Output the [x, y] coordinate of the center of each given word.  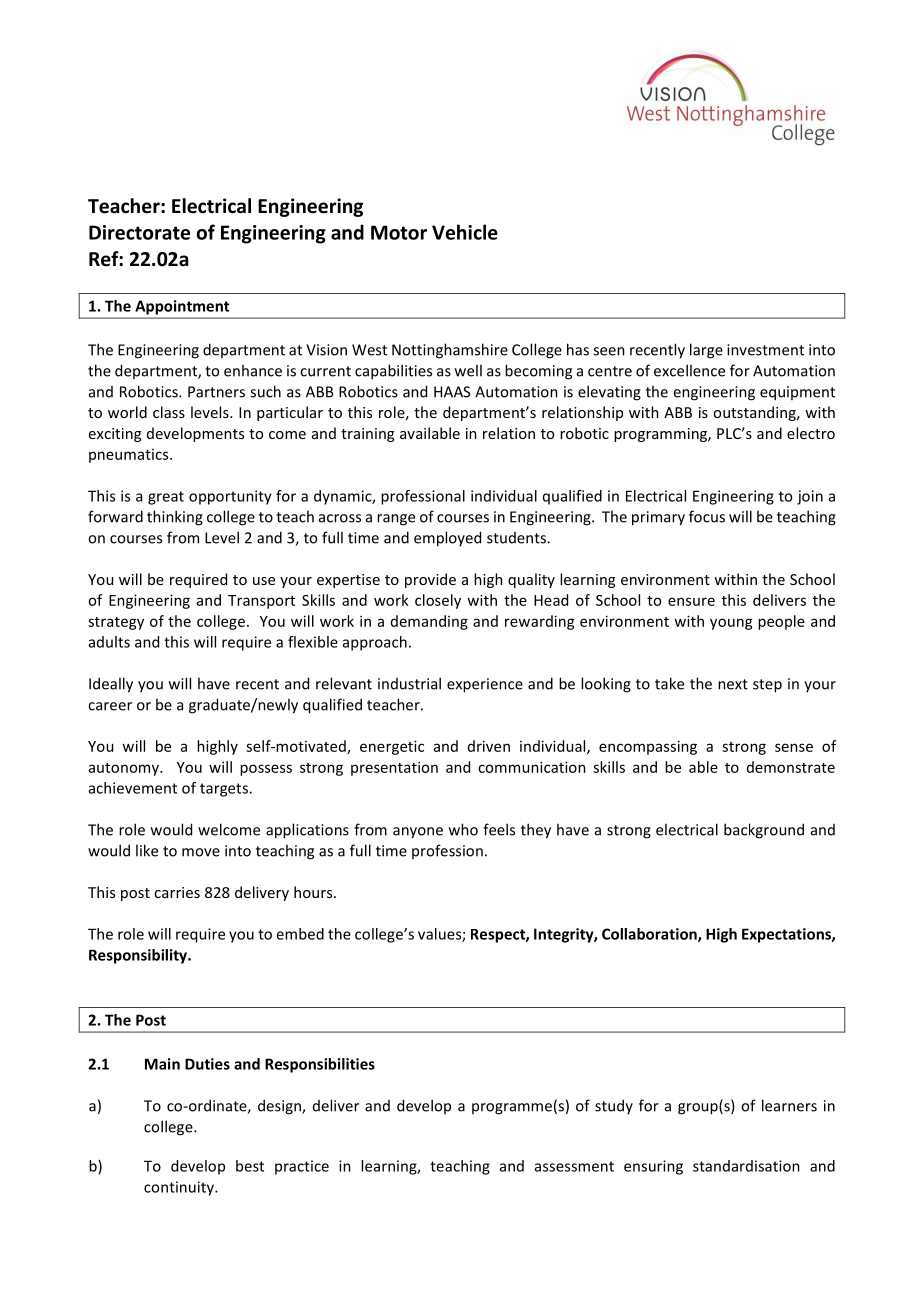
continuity [180, 1188]
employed [447, 539]
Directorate [139, 232]
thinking [175, 518]
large [706, 351]
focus [707, 516]
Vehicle [465, 232]
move [201, 852]
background [764, 831]
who [463, 829]
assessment [574, 1166]
